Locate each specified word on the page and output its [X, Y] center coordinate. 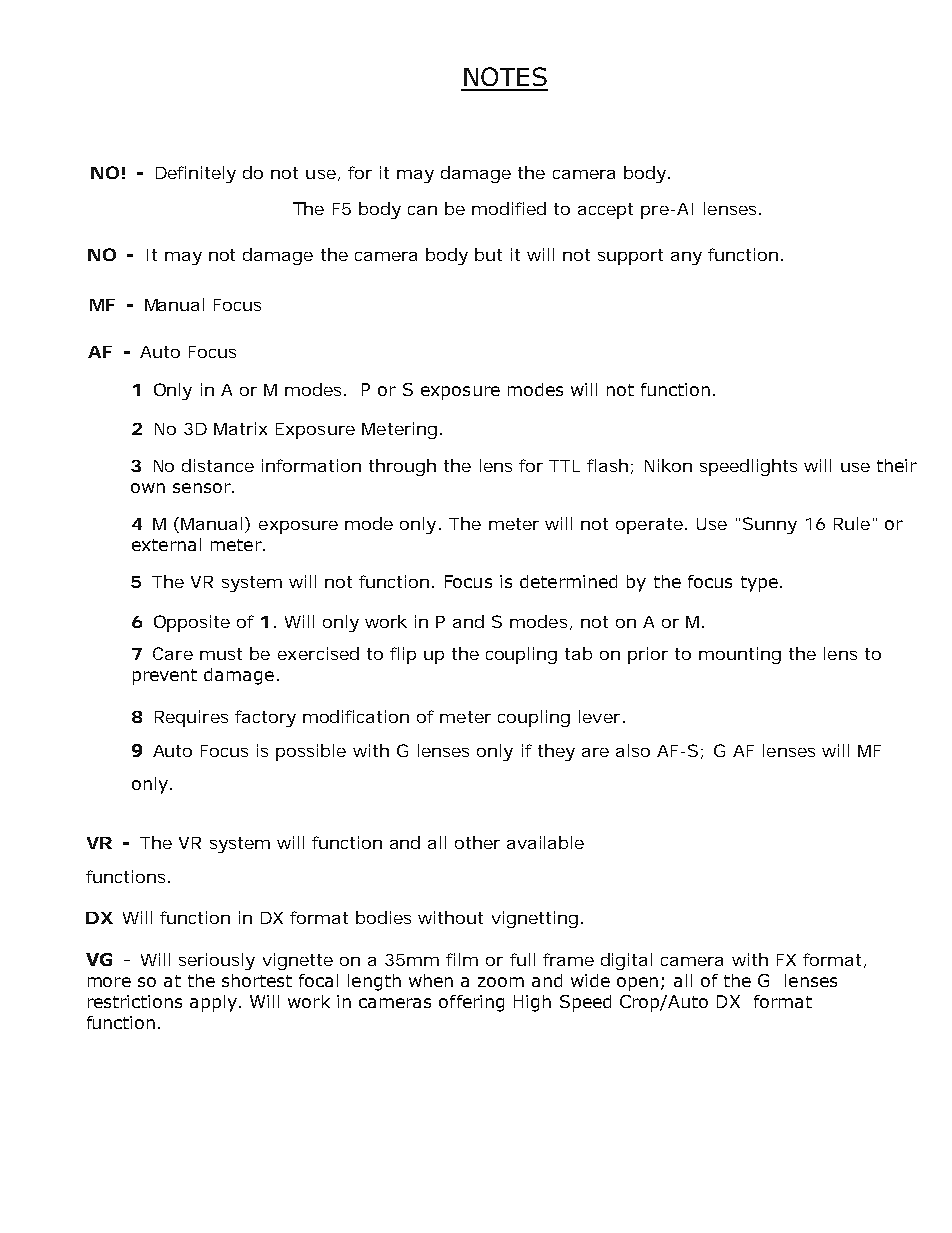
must [221, 654]
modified [509, 208]
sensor [203, 488]
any [686, 258]
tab [578, 653]
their [897, 465]
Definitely [196, 174]
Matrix [240, 428]
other [477, 842]
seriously [217, 961]
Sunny [770, 525]
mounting [740, 655]
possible [311, 752]
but [488, 254]
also [633, 750]
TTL [564, 466]
